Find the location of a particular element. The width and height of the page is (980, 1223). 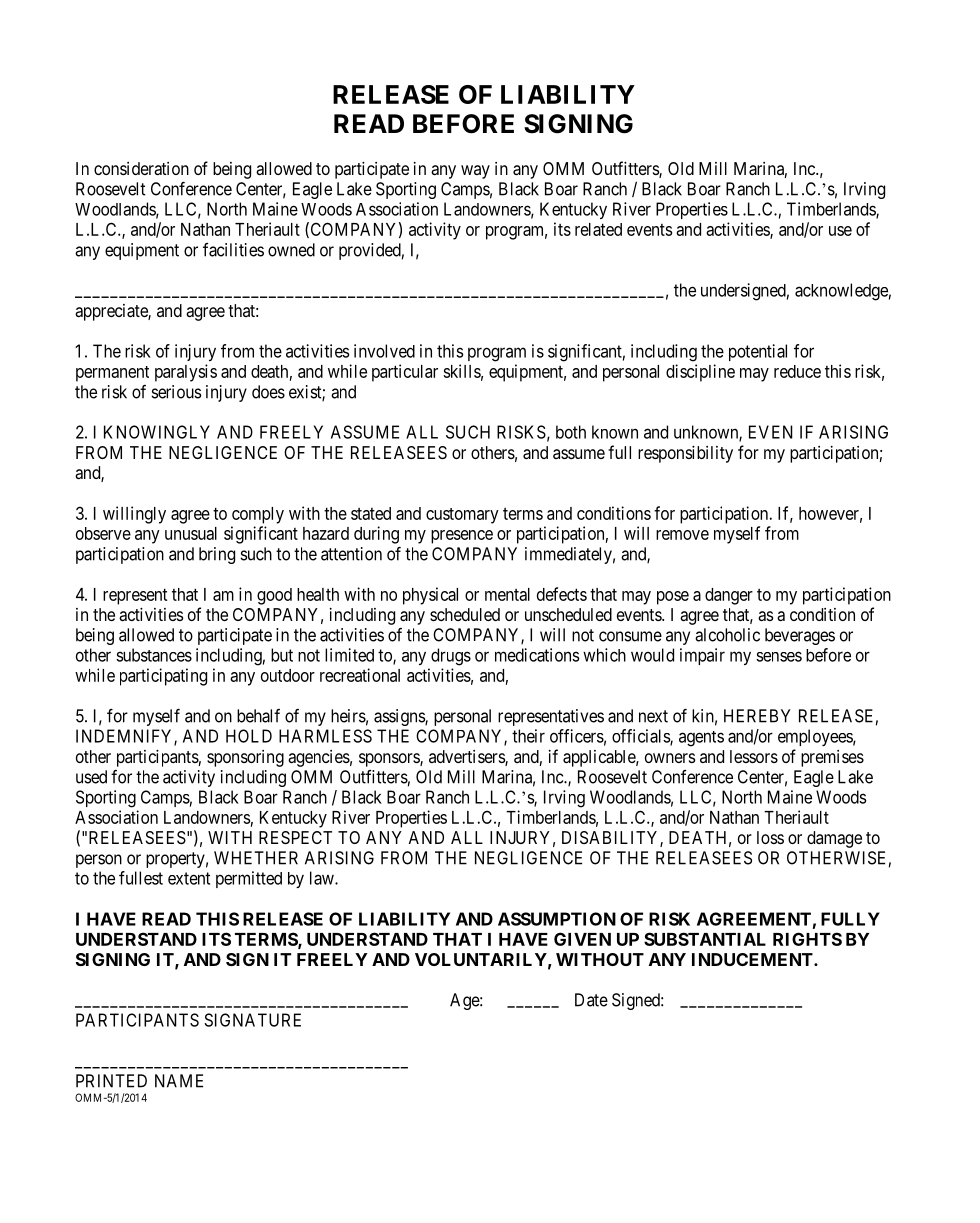

sponsoring is located at coordinates (245, 758).
